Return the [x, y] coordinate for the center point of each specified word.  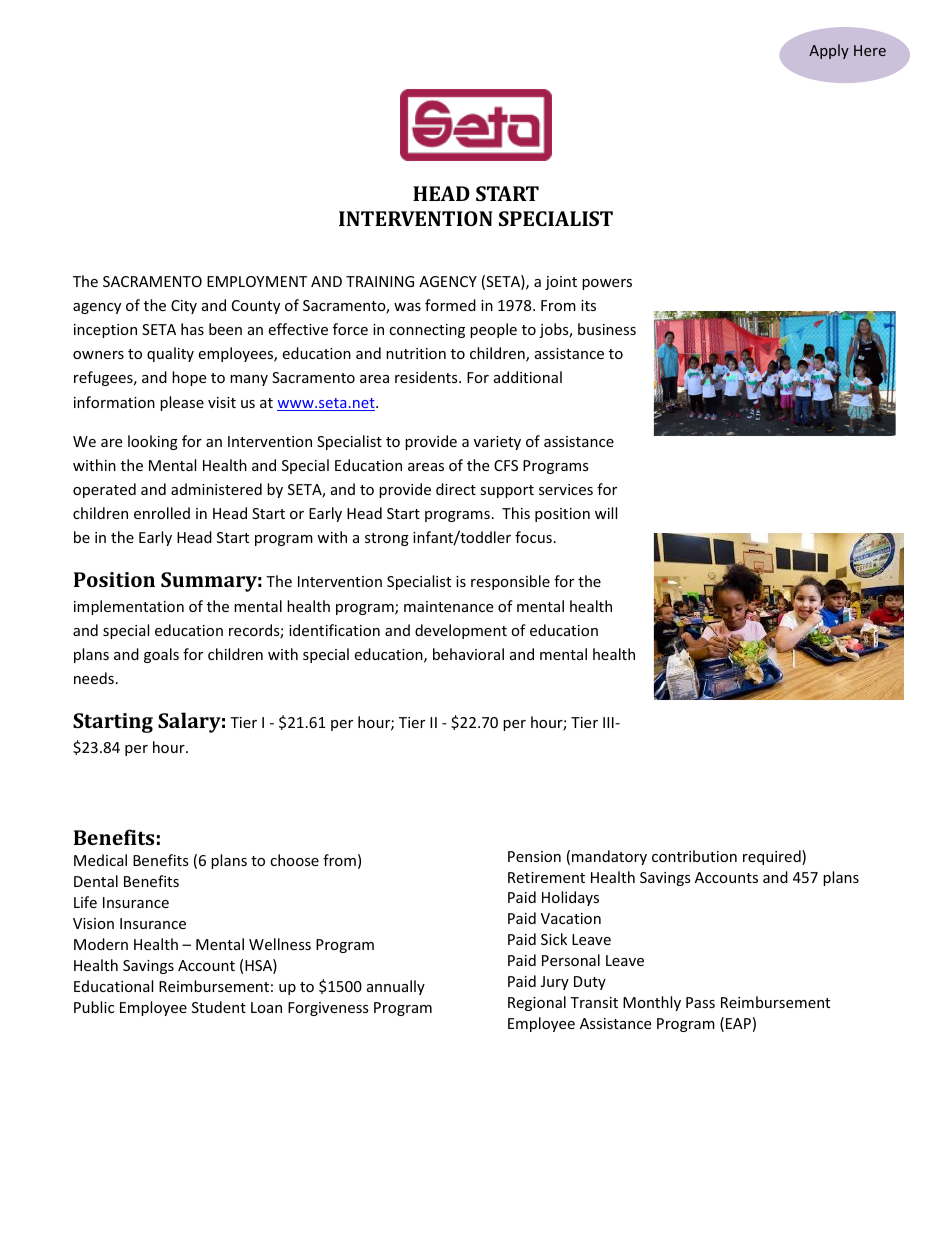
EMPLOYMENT [257, 281]
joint [561, 283]
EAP [738, 1023]
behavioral [468, 654]
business [607, 329]
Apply [829, 51]
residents [427, 377]
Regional [537, 1003]
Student [219, 1007]
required [773, 857]
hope [189, 378]
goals [161, 655]
